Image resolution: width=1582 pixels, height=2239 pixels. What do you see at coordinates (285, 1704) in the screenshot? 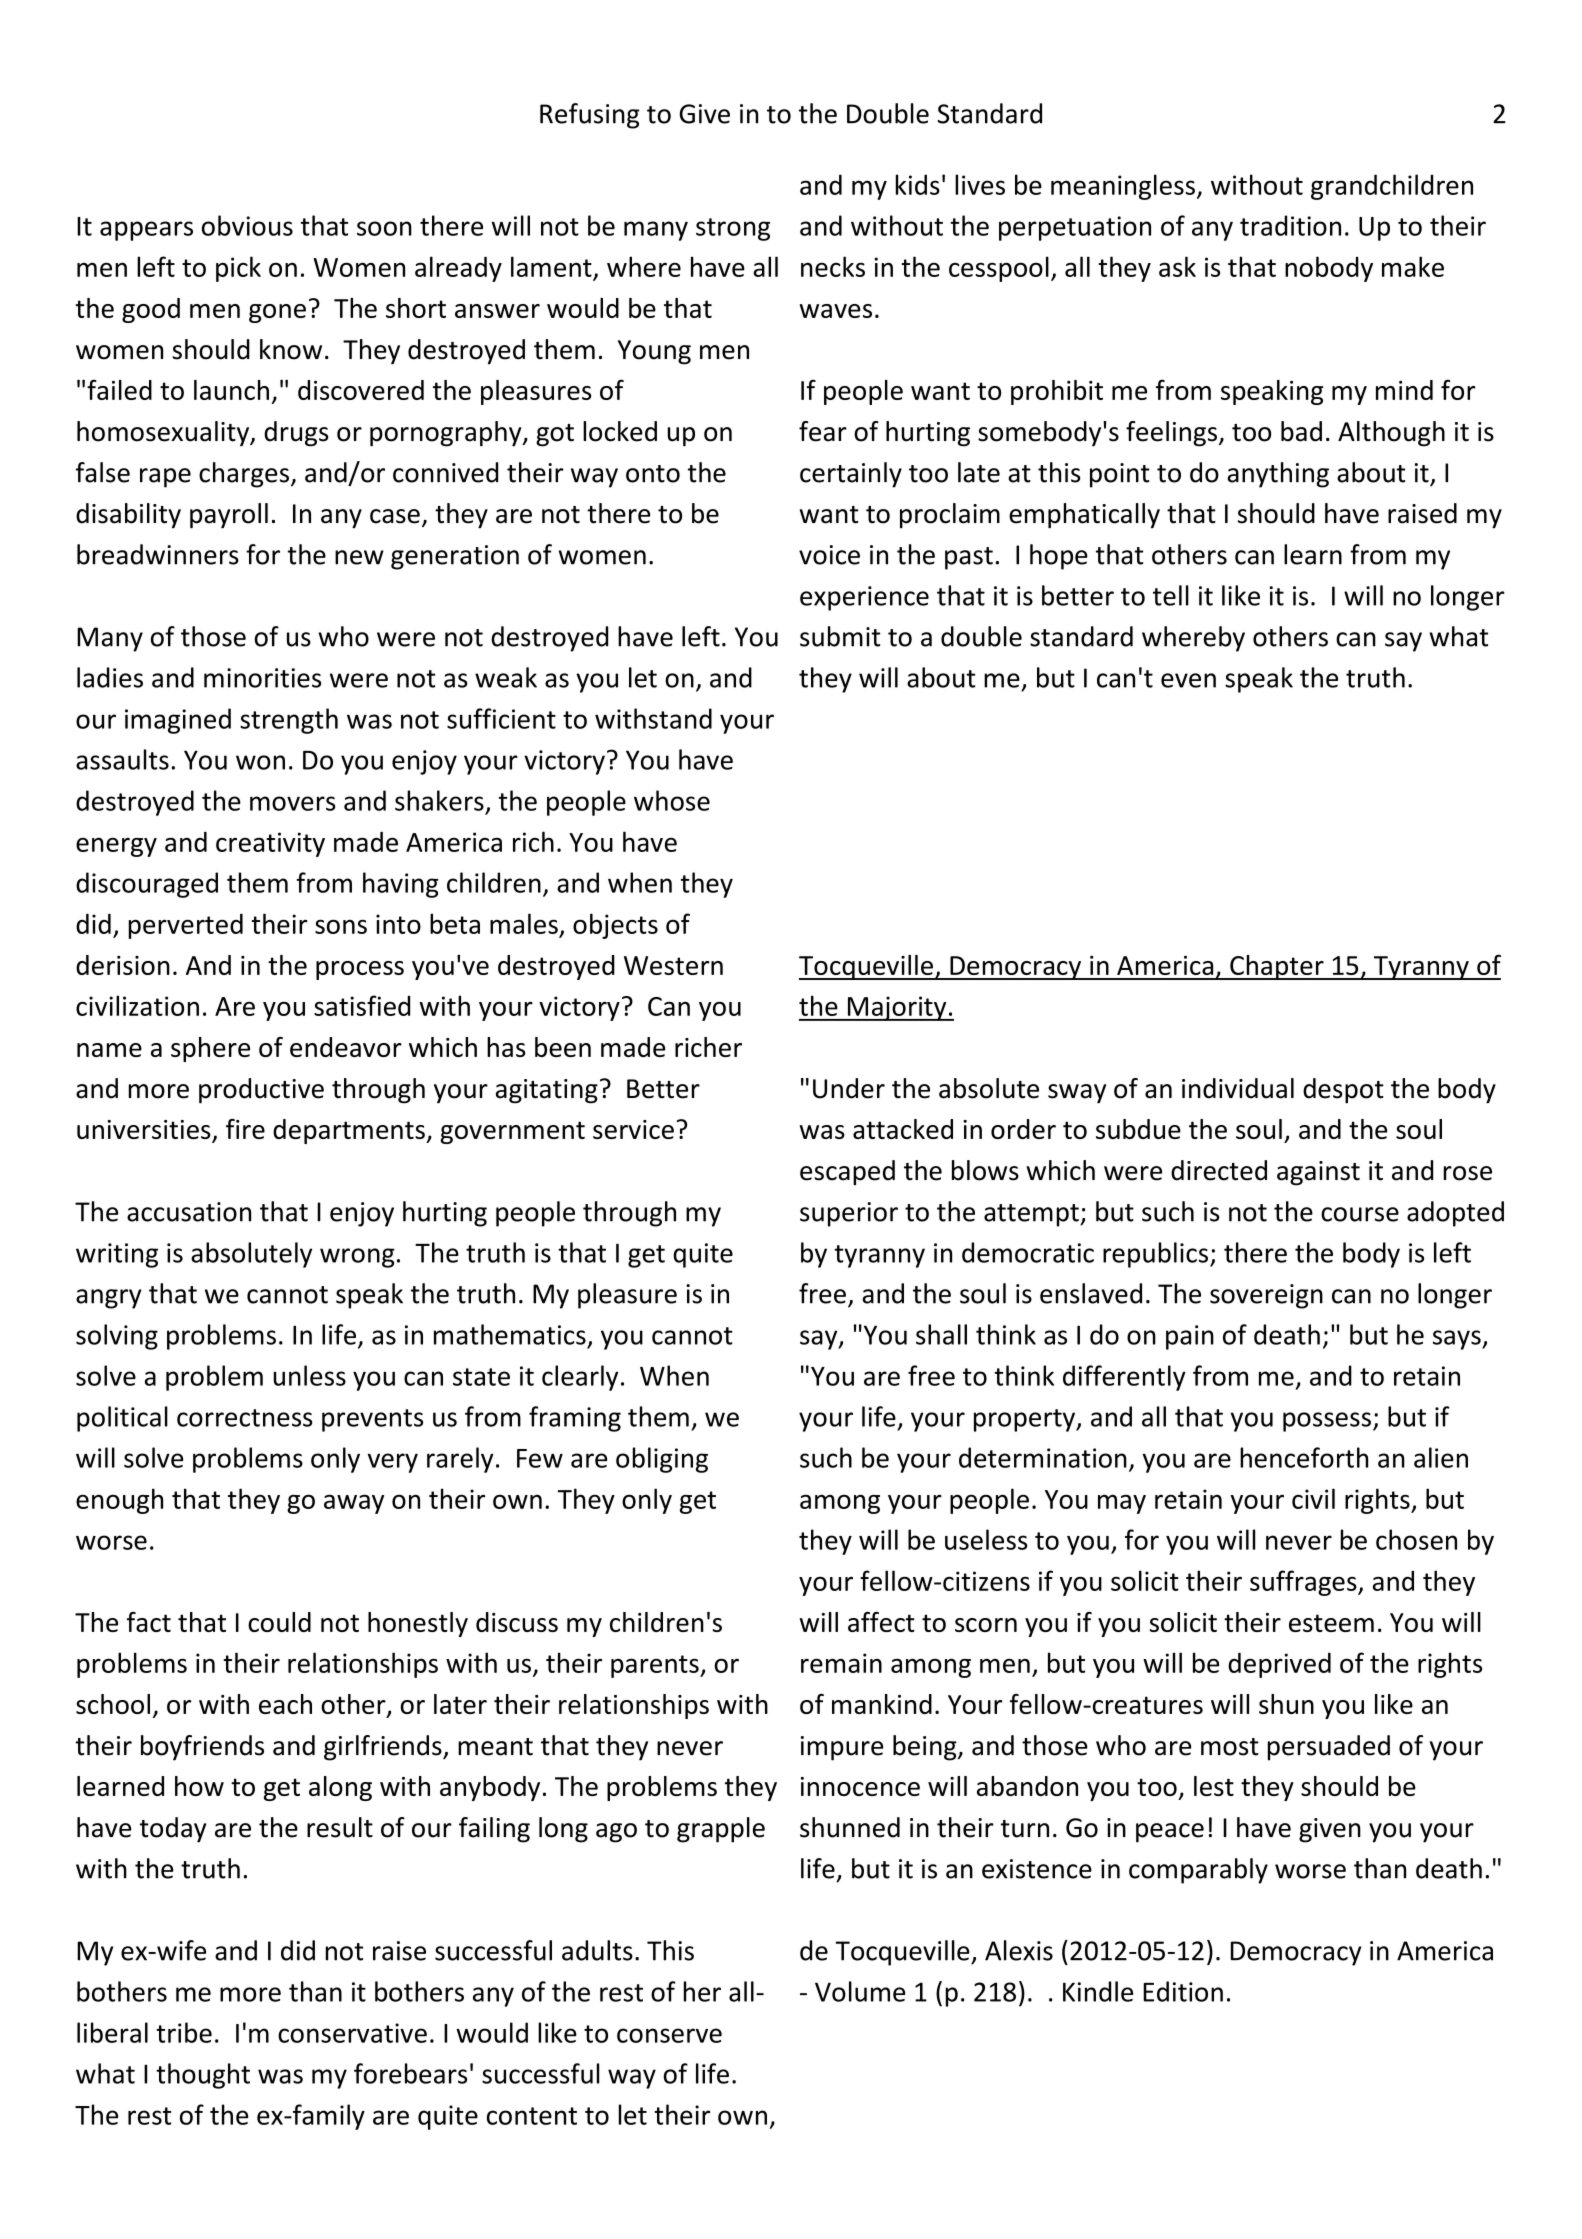
I see `each` at bounding box center [285, 1704].
